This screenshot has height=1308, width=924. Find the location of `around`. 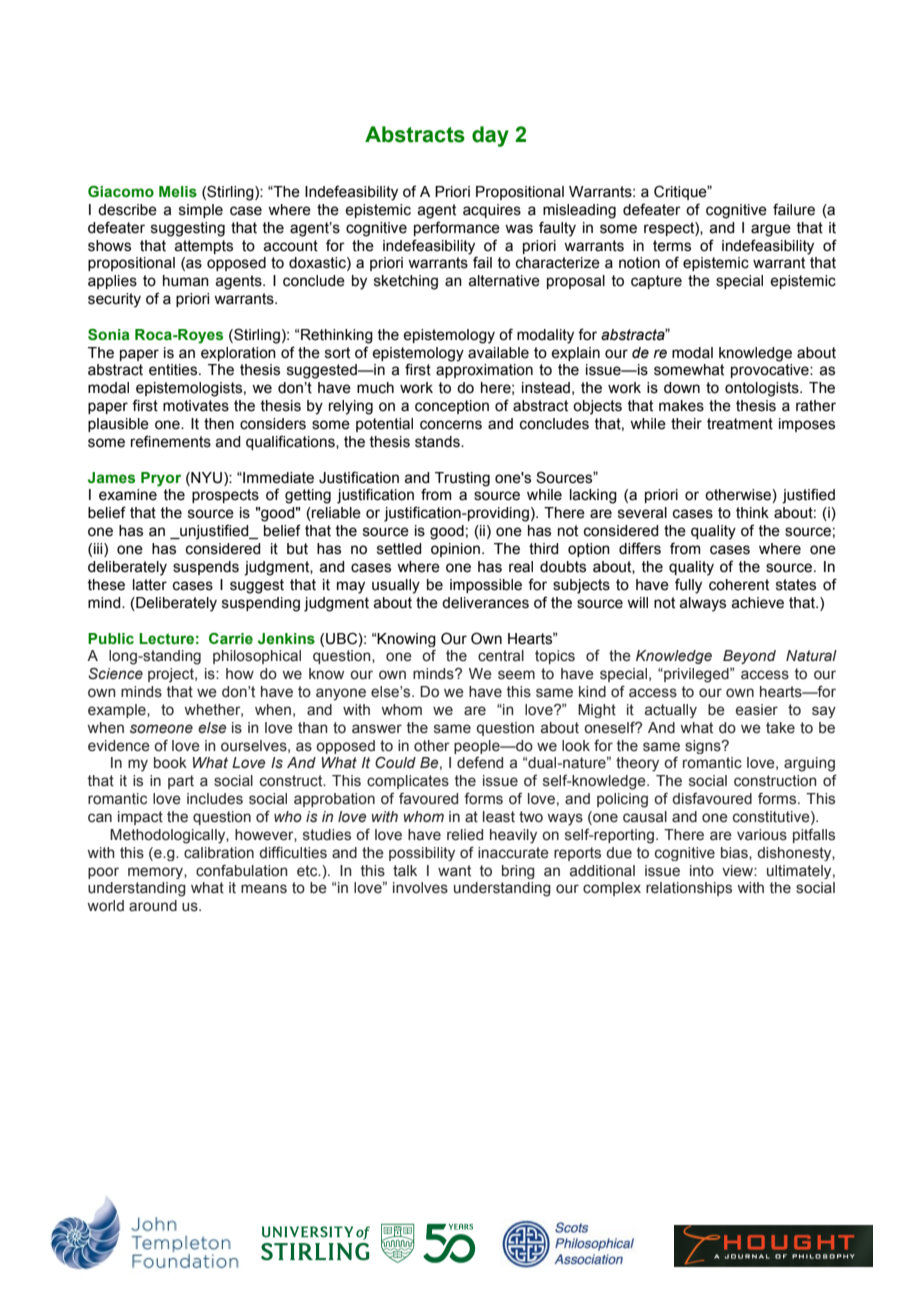

around is located at coordinates (153, 906).
